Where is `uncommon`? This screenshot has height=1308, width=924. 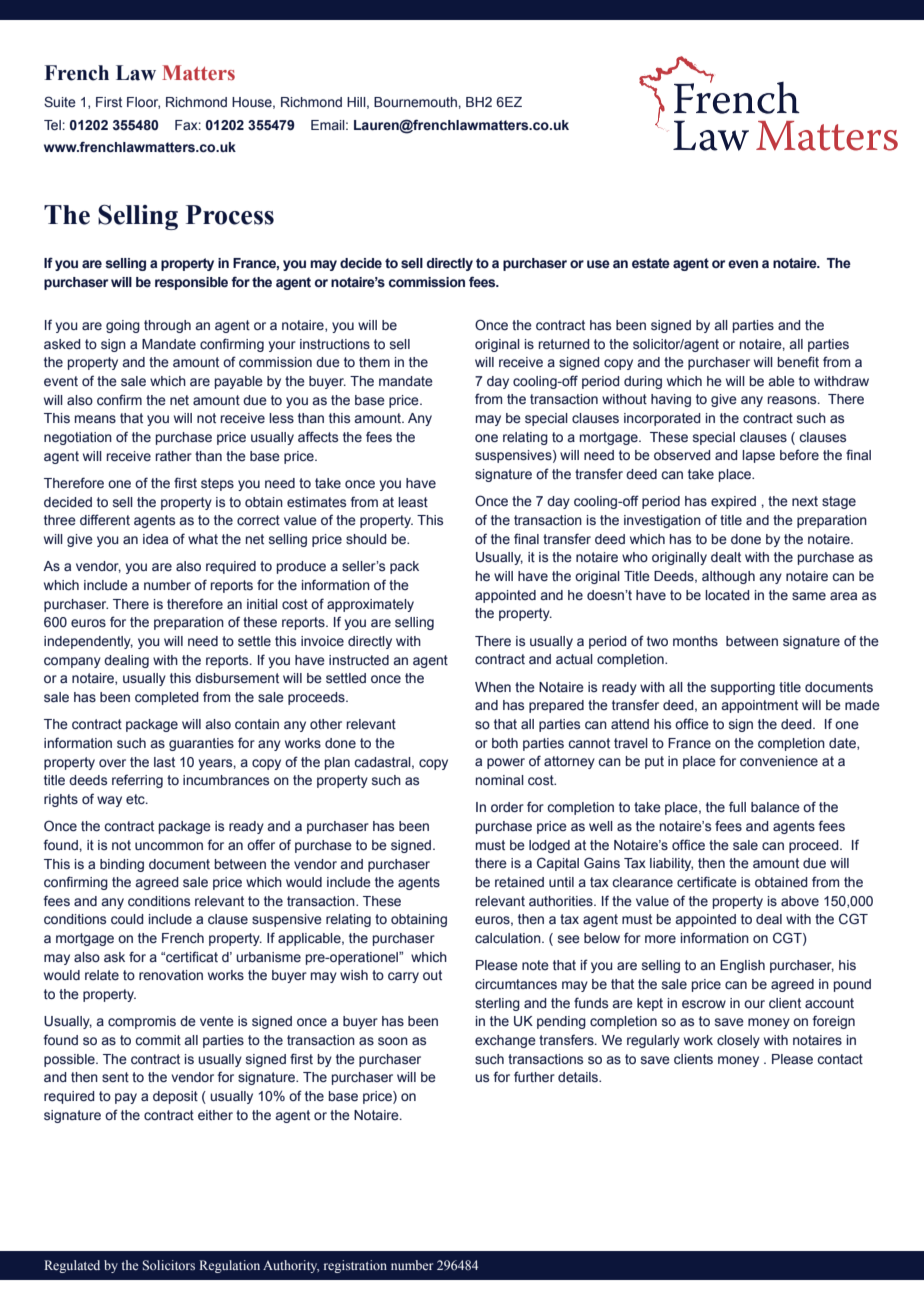
uncommon is located at coordinates (169, 846).
